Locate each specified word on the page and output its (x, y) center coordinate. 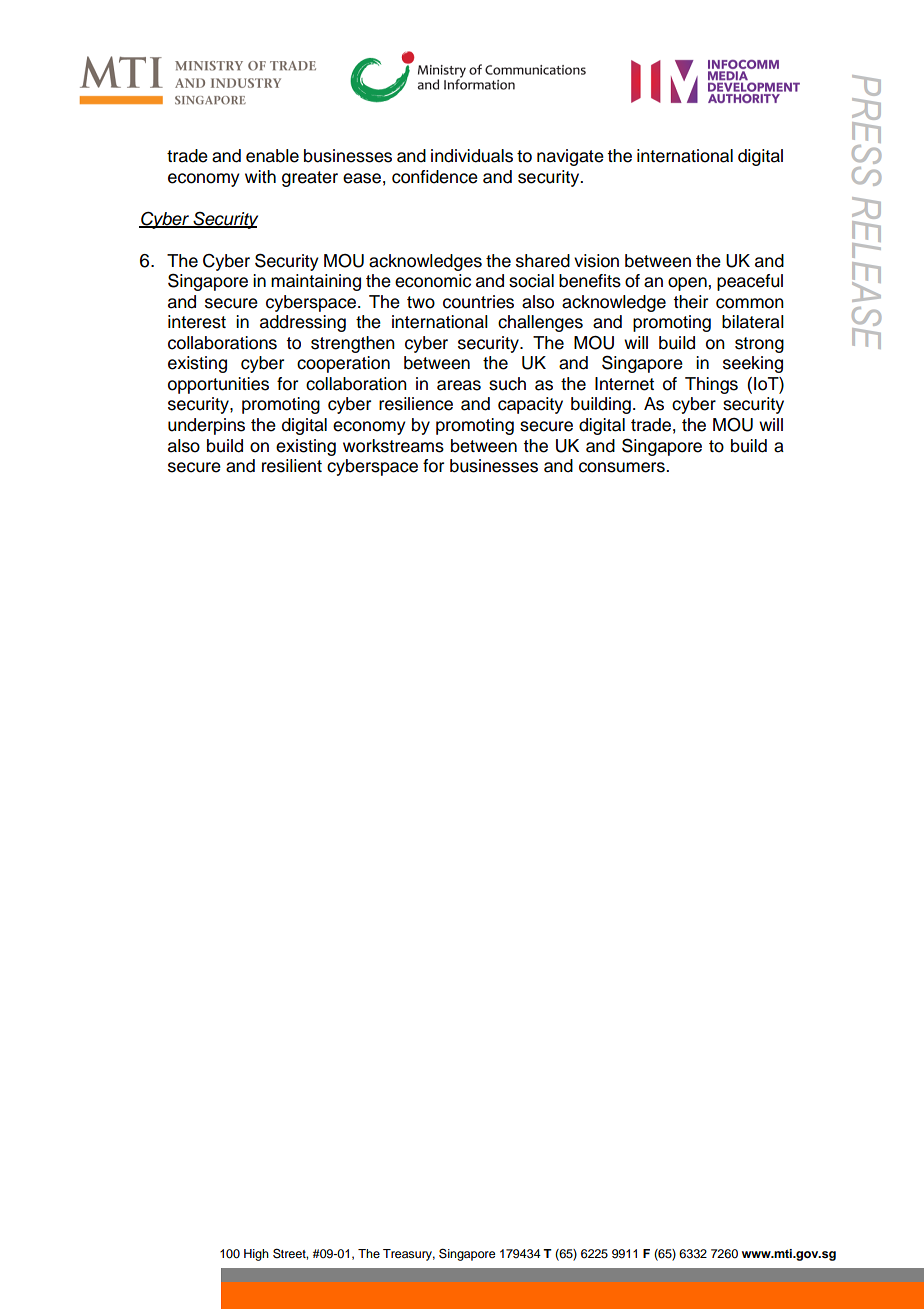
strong (759, 345)
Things (711, 385)
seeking (753, 364)
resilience (416, 404)
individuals (472, 156)
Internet (624, 384)
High (256, 1255)
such (507, 384)
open (688, 284)
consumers (623, 467)
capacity (530, 405)
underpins (206, 426)
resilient (292, 466)
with (260, 176)
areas (459, 385)
